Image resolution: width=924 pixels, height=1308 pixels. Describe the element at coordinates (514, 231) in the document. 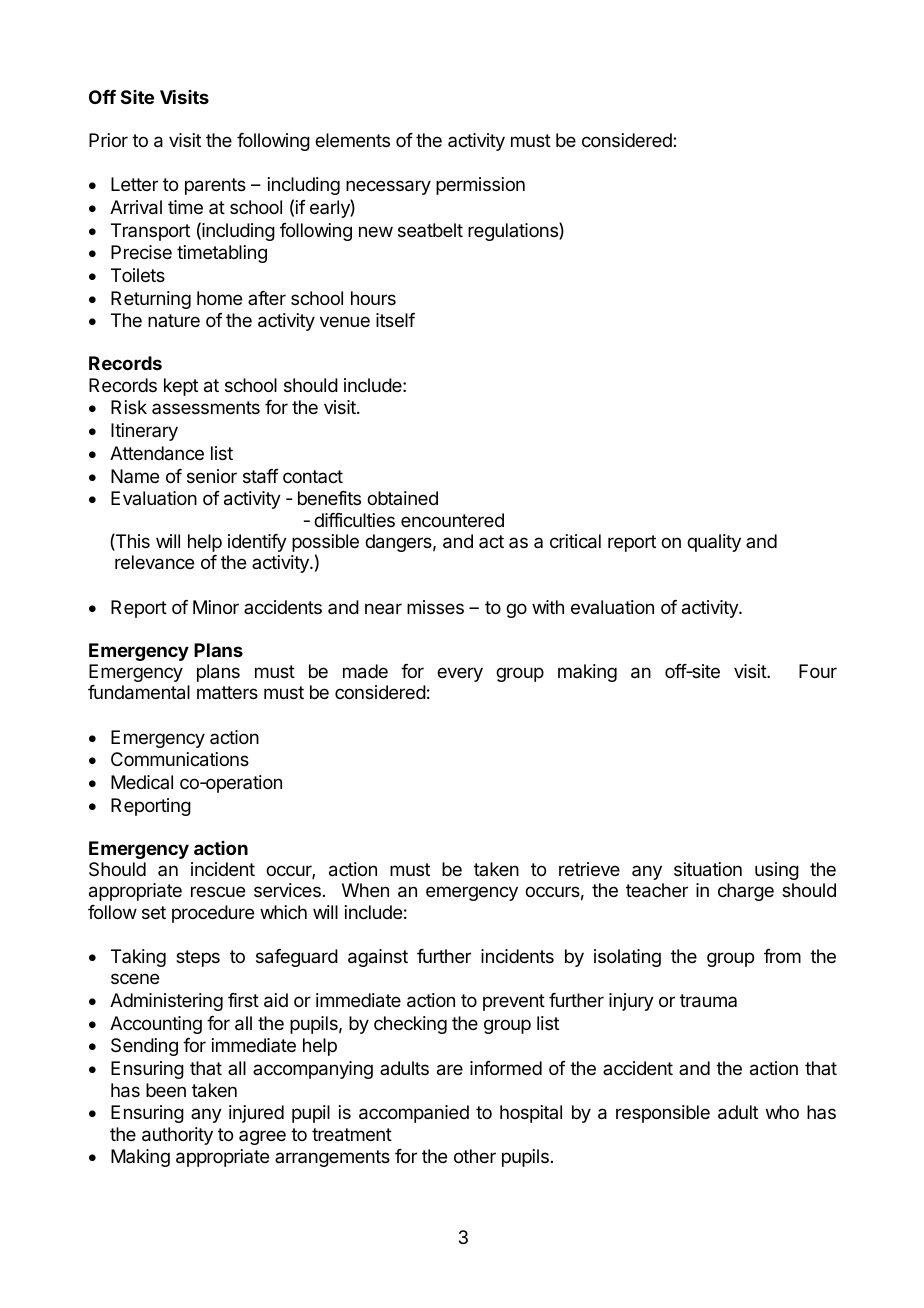

I see `regulations` at that location.
